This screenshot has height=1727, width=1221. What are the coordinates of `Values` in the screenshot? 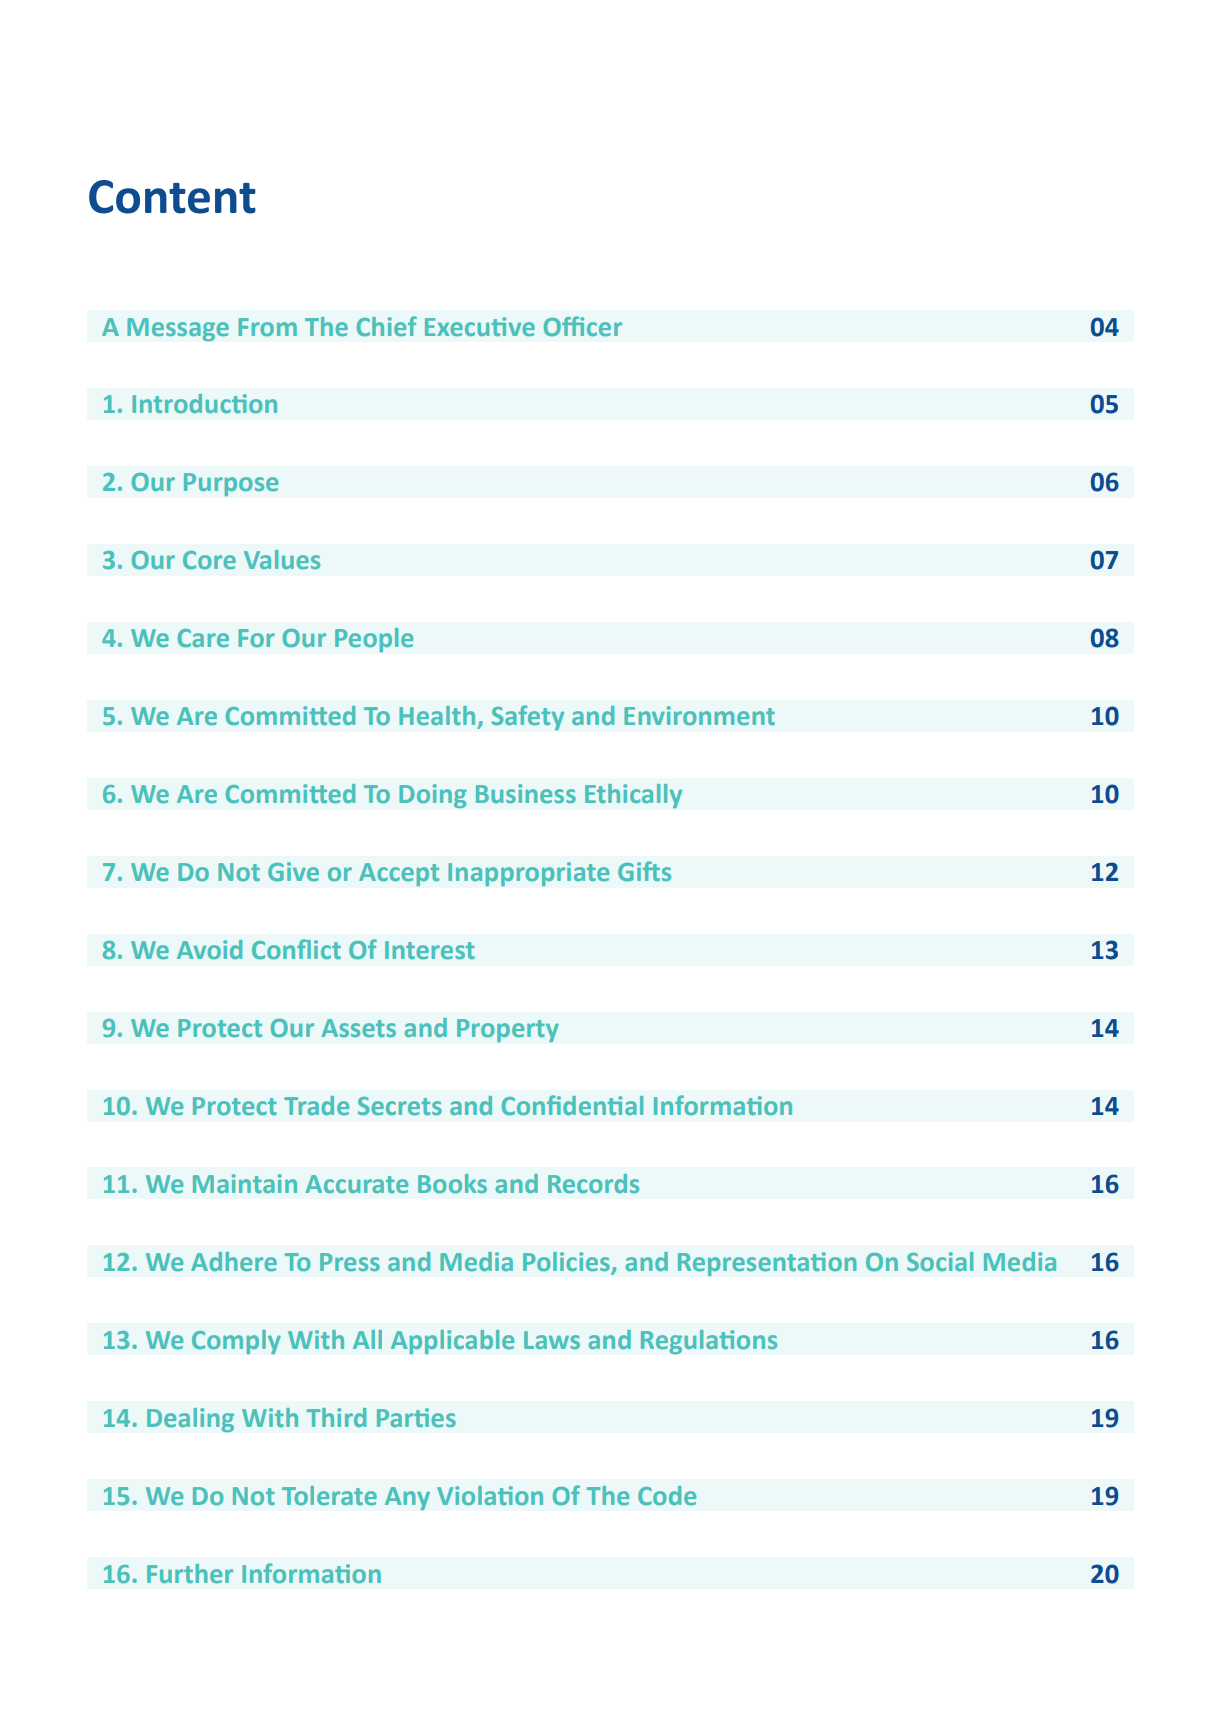 It's located at (282, 559).
